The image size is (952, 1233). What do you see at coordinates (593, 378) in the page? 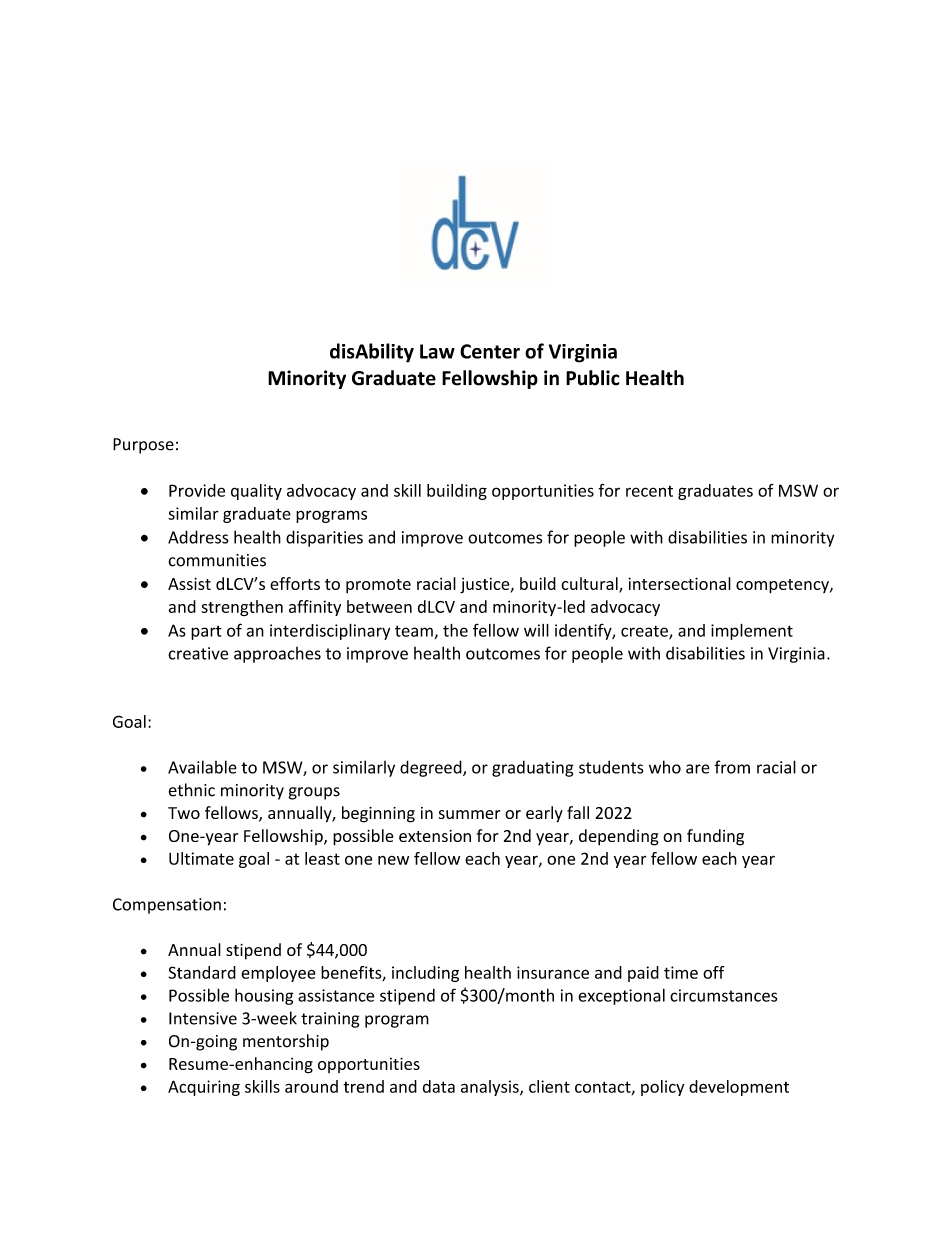
I see `Public` at bounding box center [593, 378].
